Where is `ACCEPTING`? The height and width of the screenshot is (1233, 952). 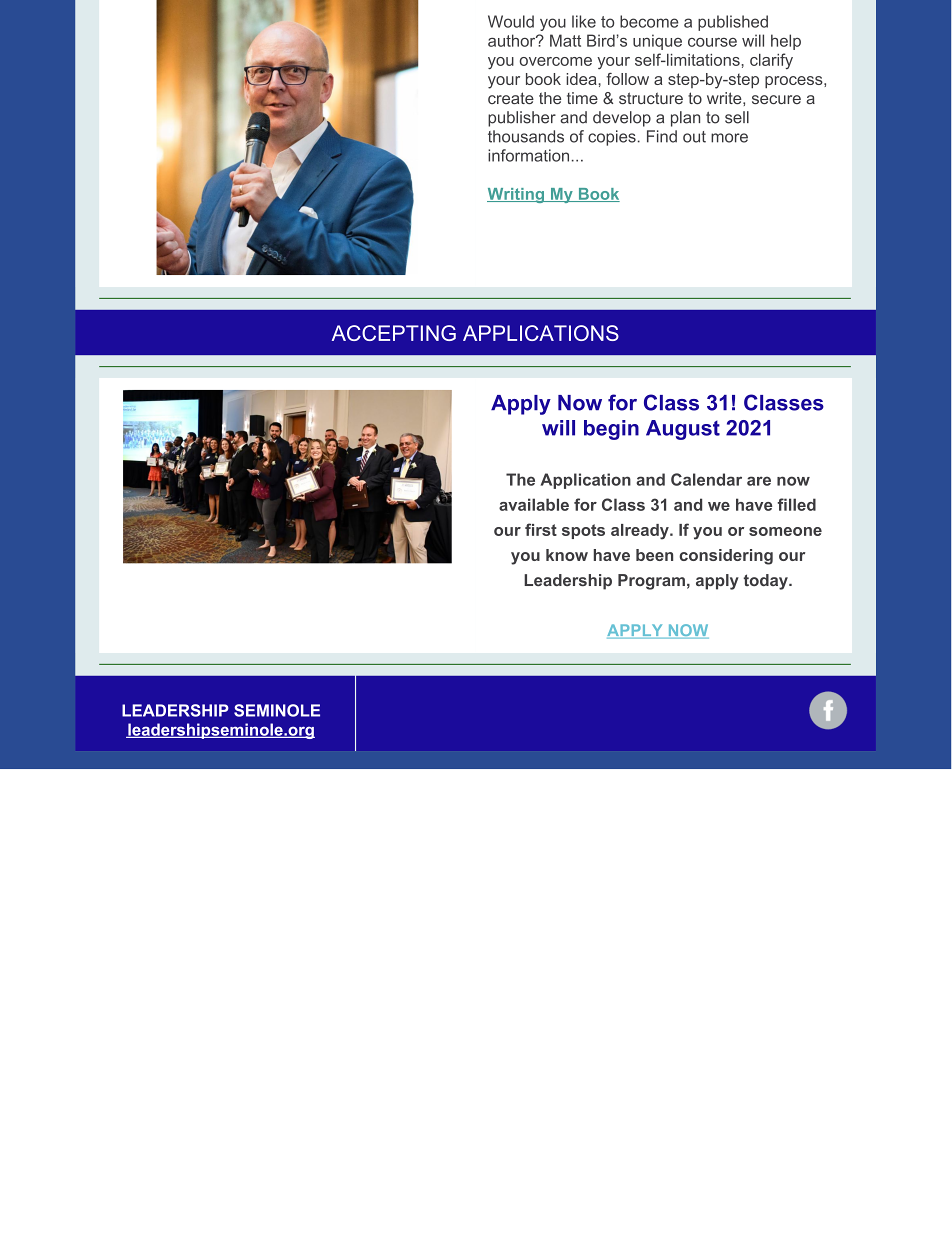
ACCEPTING is located at coordinates (394, 333).
